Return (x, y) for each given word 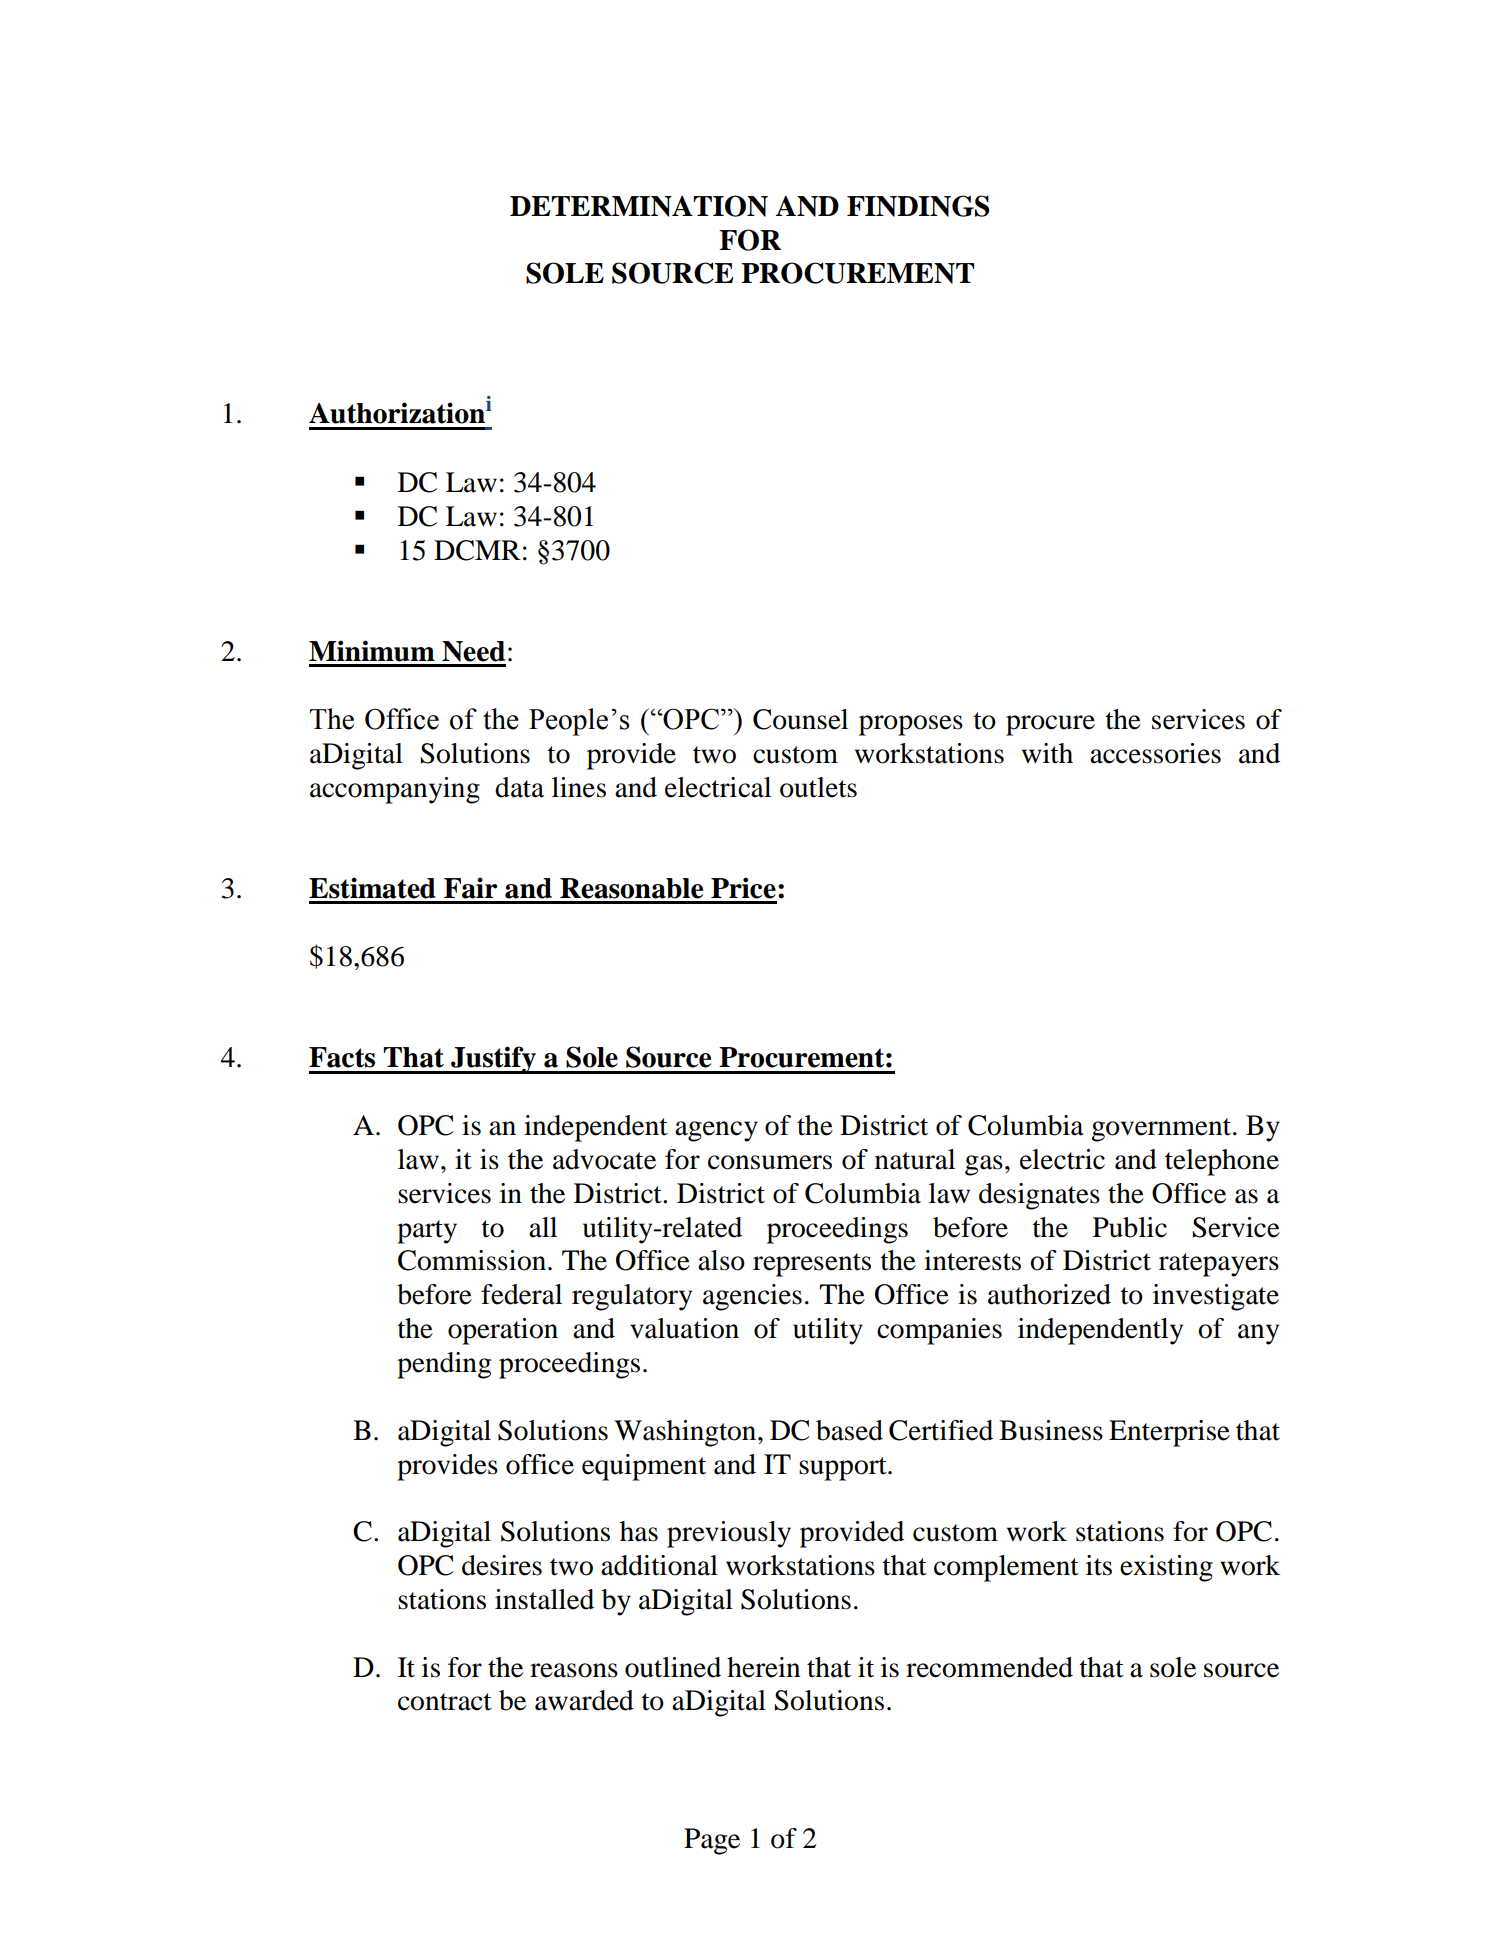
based (849, 1430)
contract (445, 1702)
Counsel (800, 719)
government (1162, 1130)
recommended (989, 1667)
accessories (1155, 753)
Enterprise (1169, 1433)
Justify (493, 1060)
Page (712, 1841)
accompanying (395, 790)
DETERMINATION (639, 206)
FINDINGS (918, 206)
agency (716, 1131)
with (1047, 753)
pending (444, 1365)
